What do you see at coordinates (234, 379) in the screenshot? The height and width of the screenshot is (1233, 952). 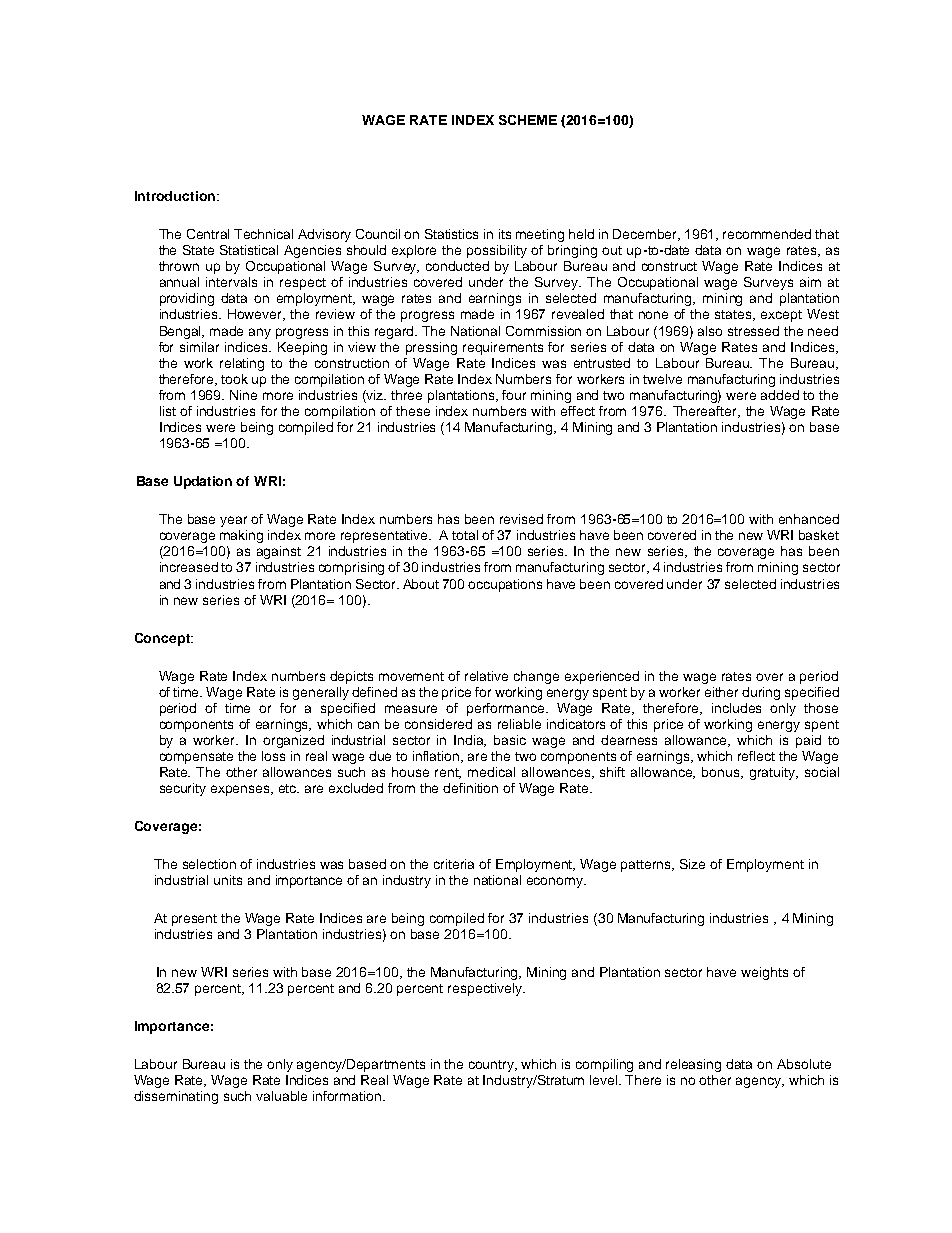 I see `took` at bounding box center [234, 379].
